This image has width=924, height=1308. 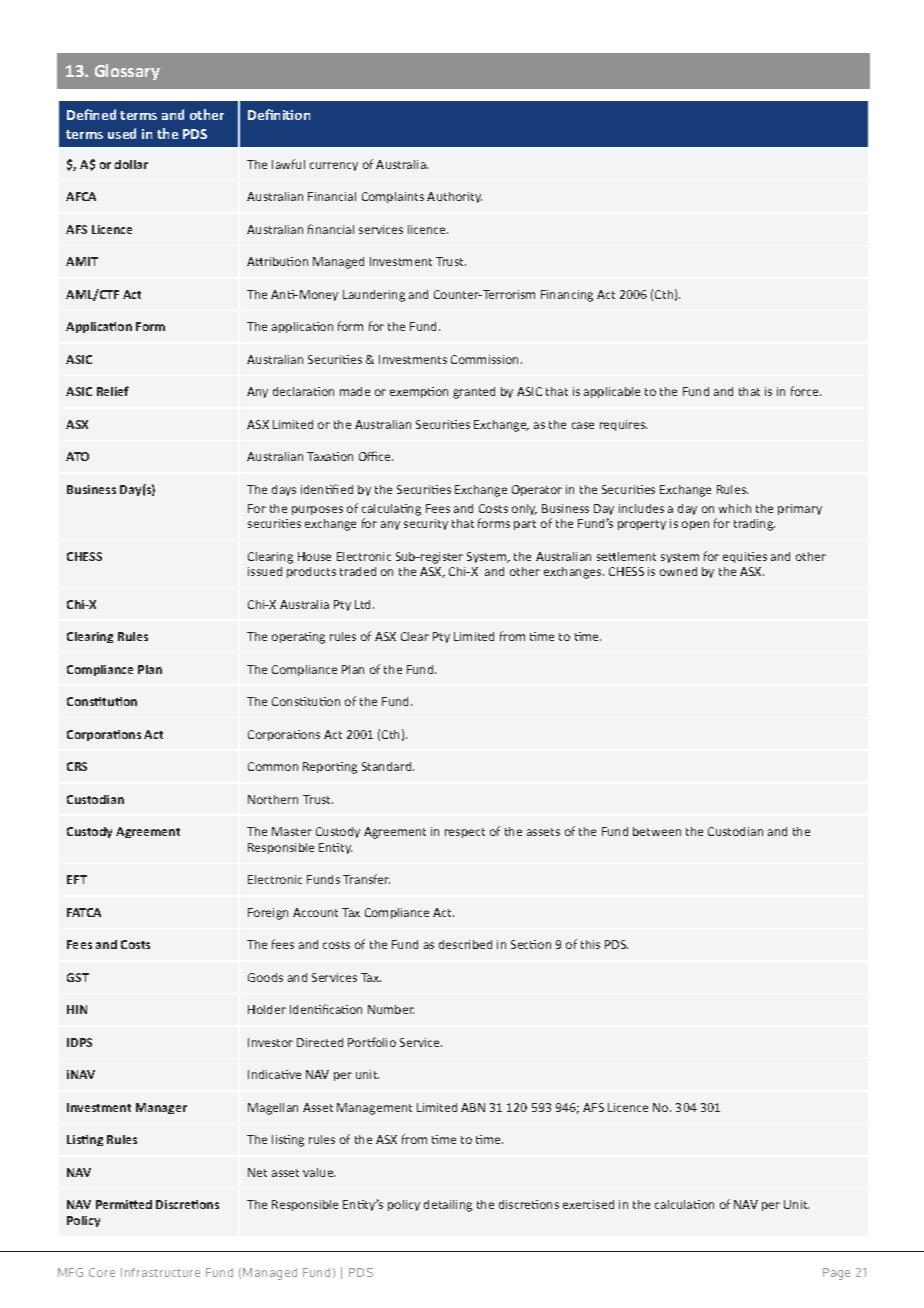 I want to click on Authority, so click(x=454, y=197).
